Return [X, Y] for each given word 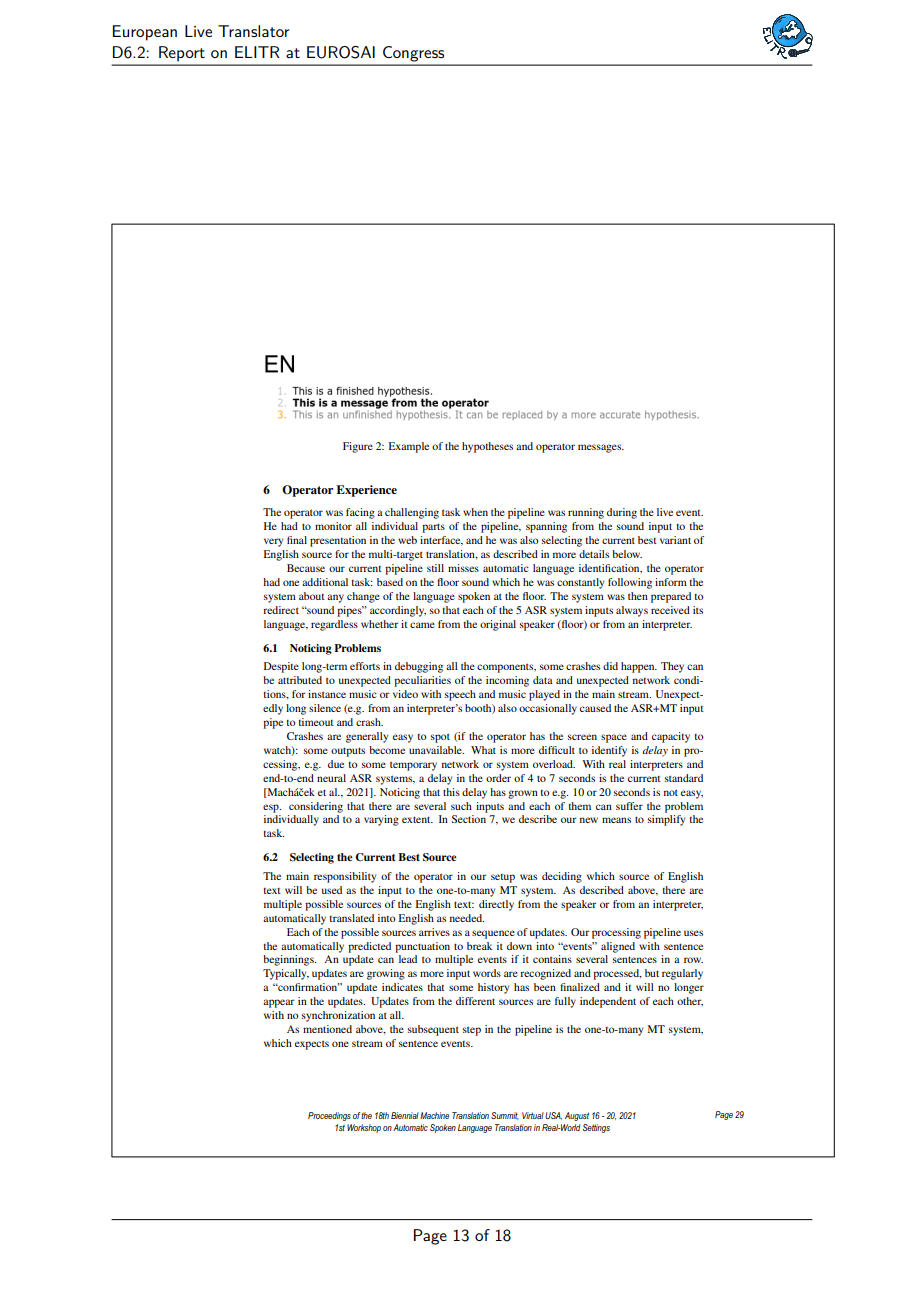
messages [601, 448]
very [273, 542]
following [630, 583]
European [145, 33]
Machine [434, 1115]
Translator [254, 31]
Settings [596, 1128]
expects [312, 1045]
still [435, 568]
